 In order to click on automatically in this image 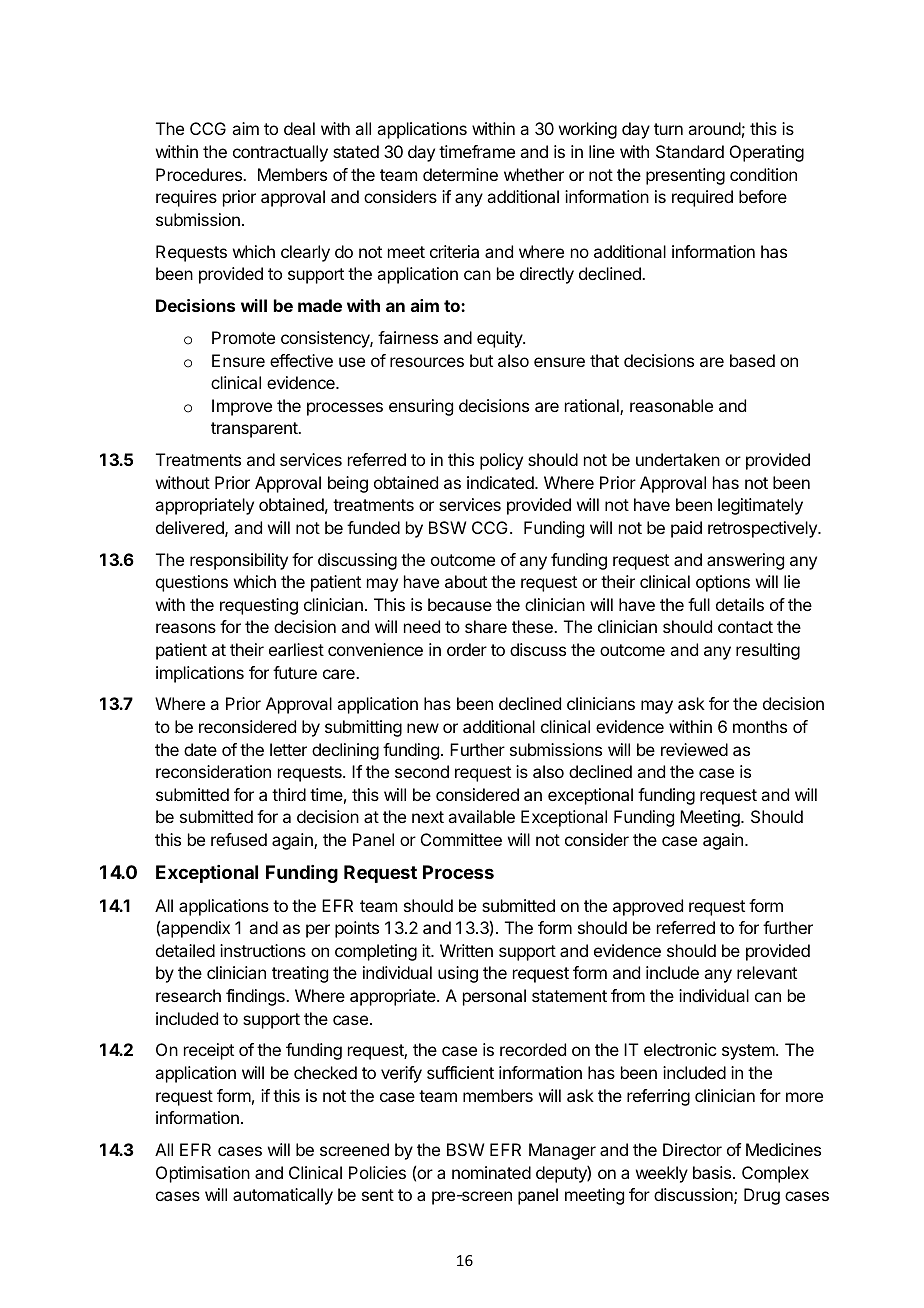, I will do `click(283, 1196)`.
